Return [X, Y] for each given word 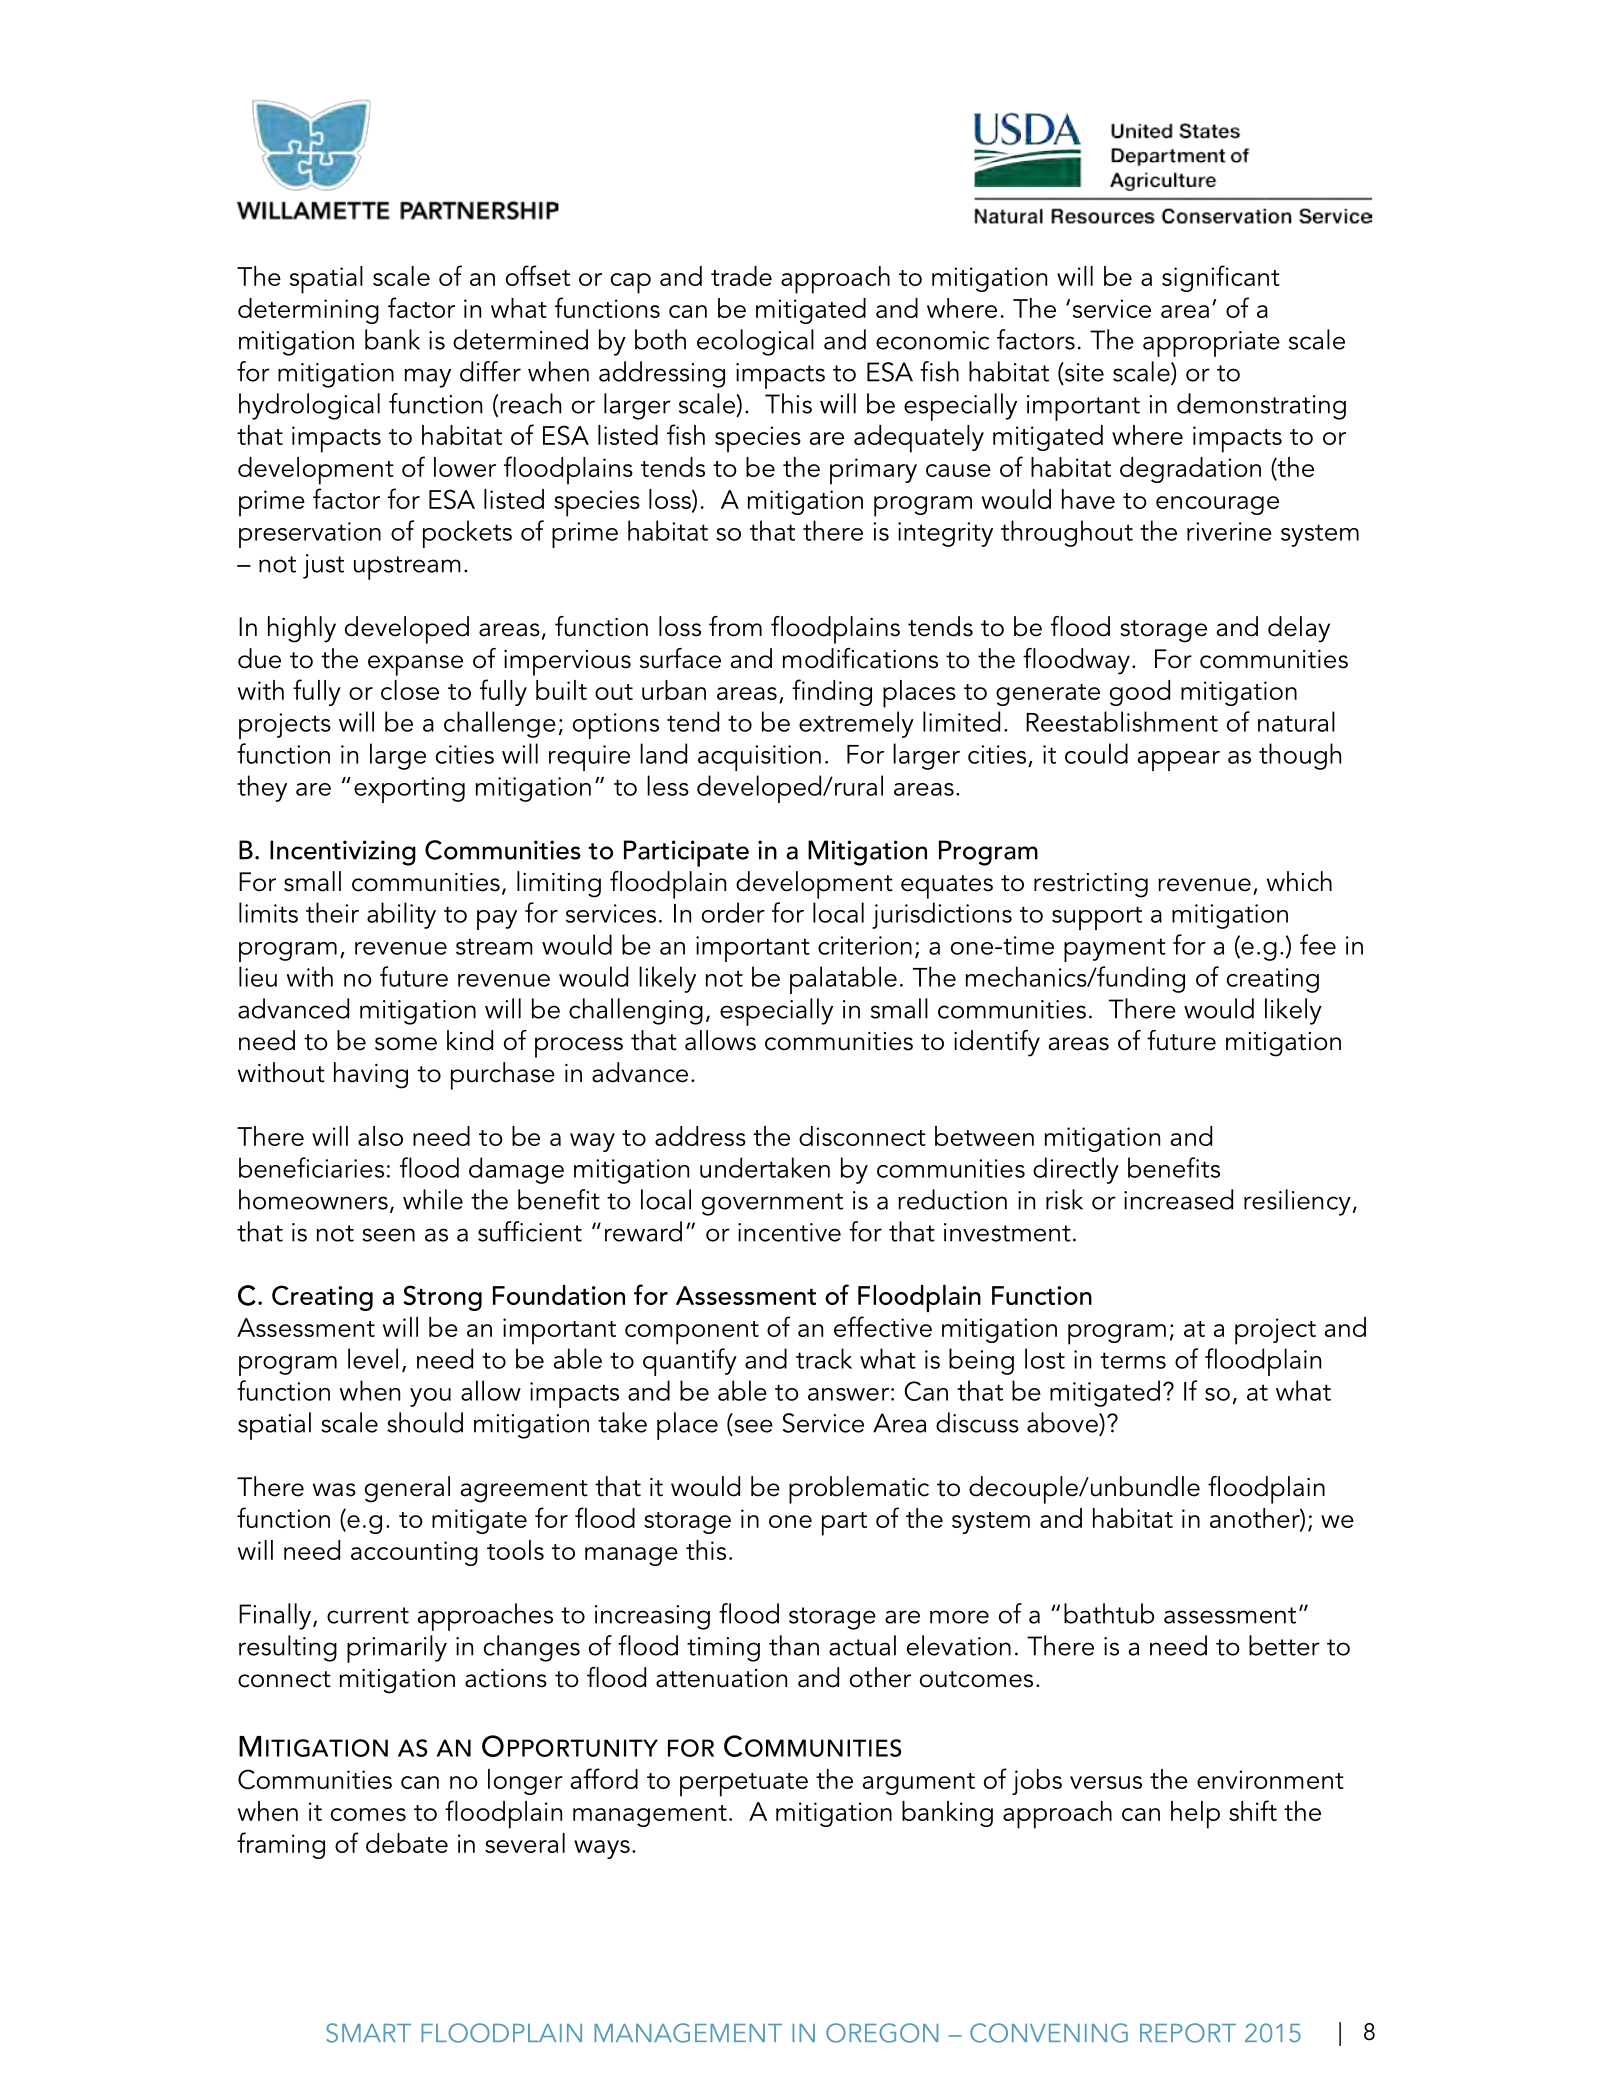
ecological [755, 342]
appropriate [1211, 344]
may [427, 378]
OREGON [882, 2033]
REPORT [1188, 2033]
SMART [368, 2033]
